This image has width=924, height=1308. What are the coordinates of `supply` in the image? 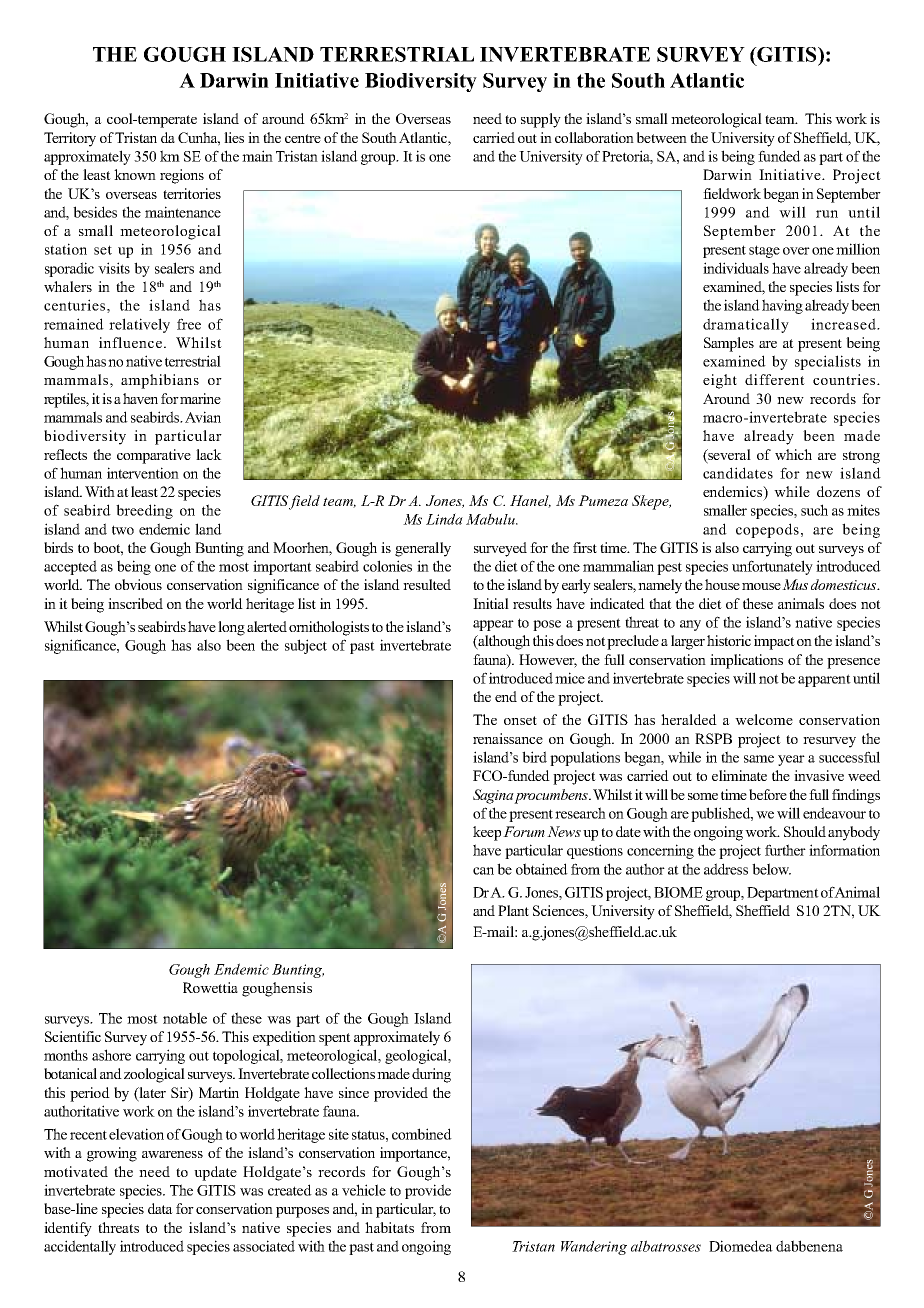 It's located at (541, 120).
